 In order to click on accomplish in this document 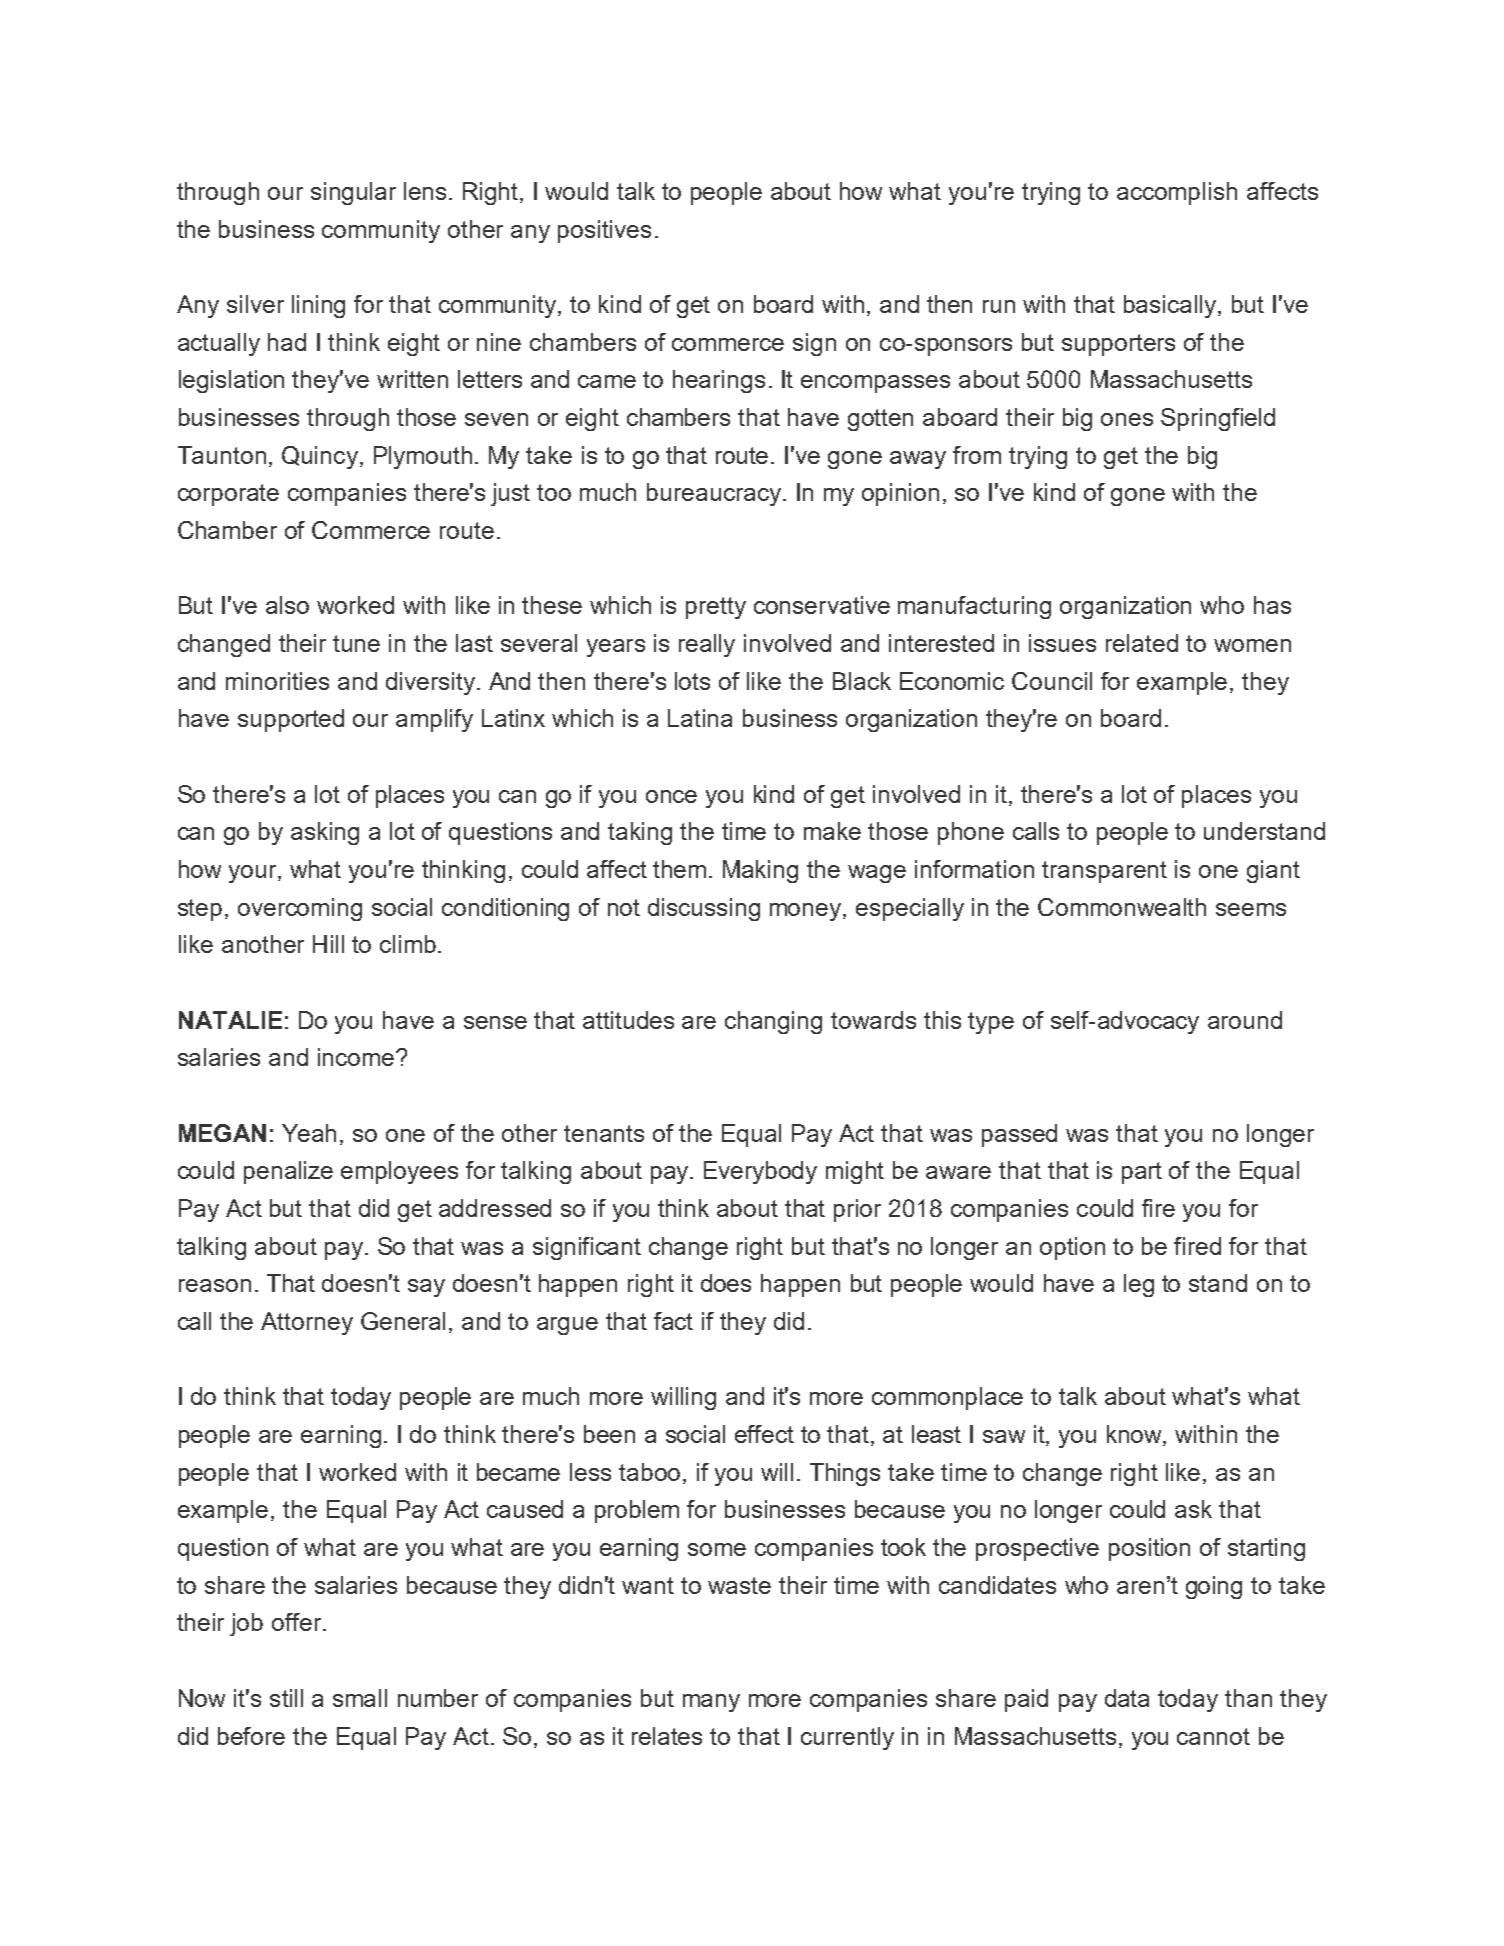, I will do `click(1177, 193)`.
